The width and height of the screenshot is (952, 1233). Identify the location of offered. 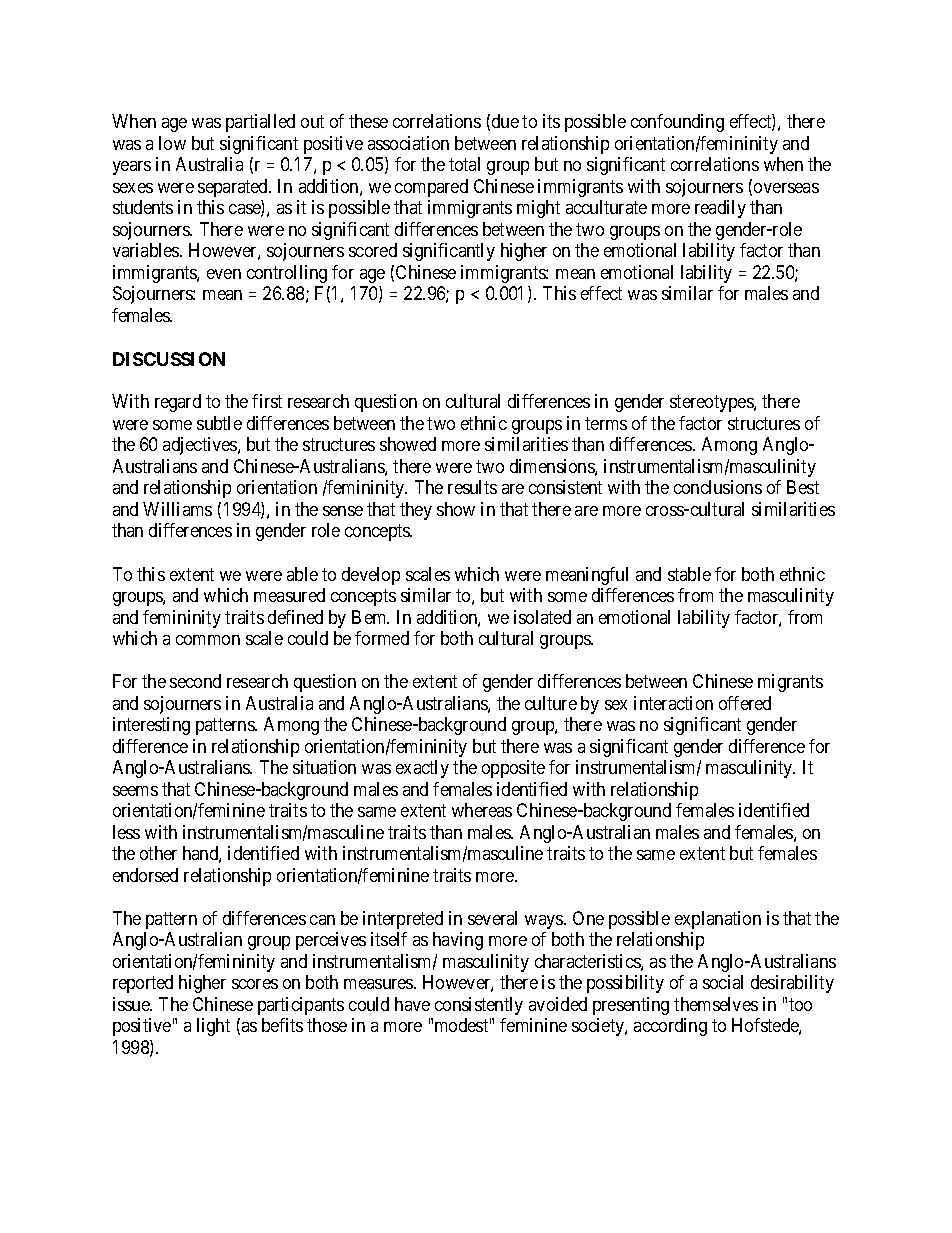
(745, 703).
